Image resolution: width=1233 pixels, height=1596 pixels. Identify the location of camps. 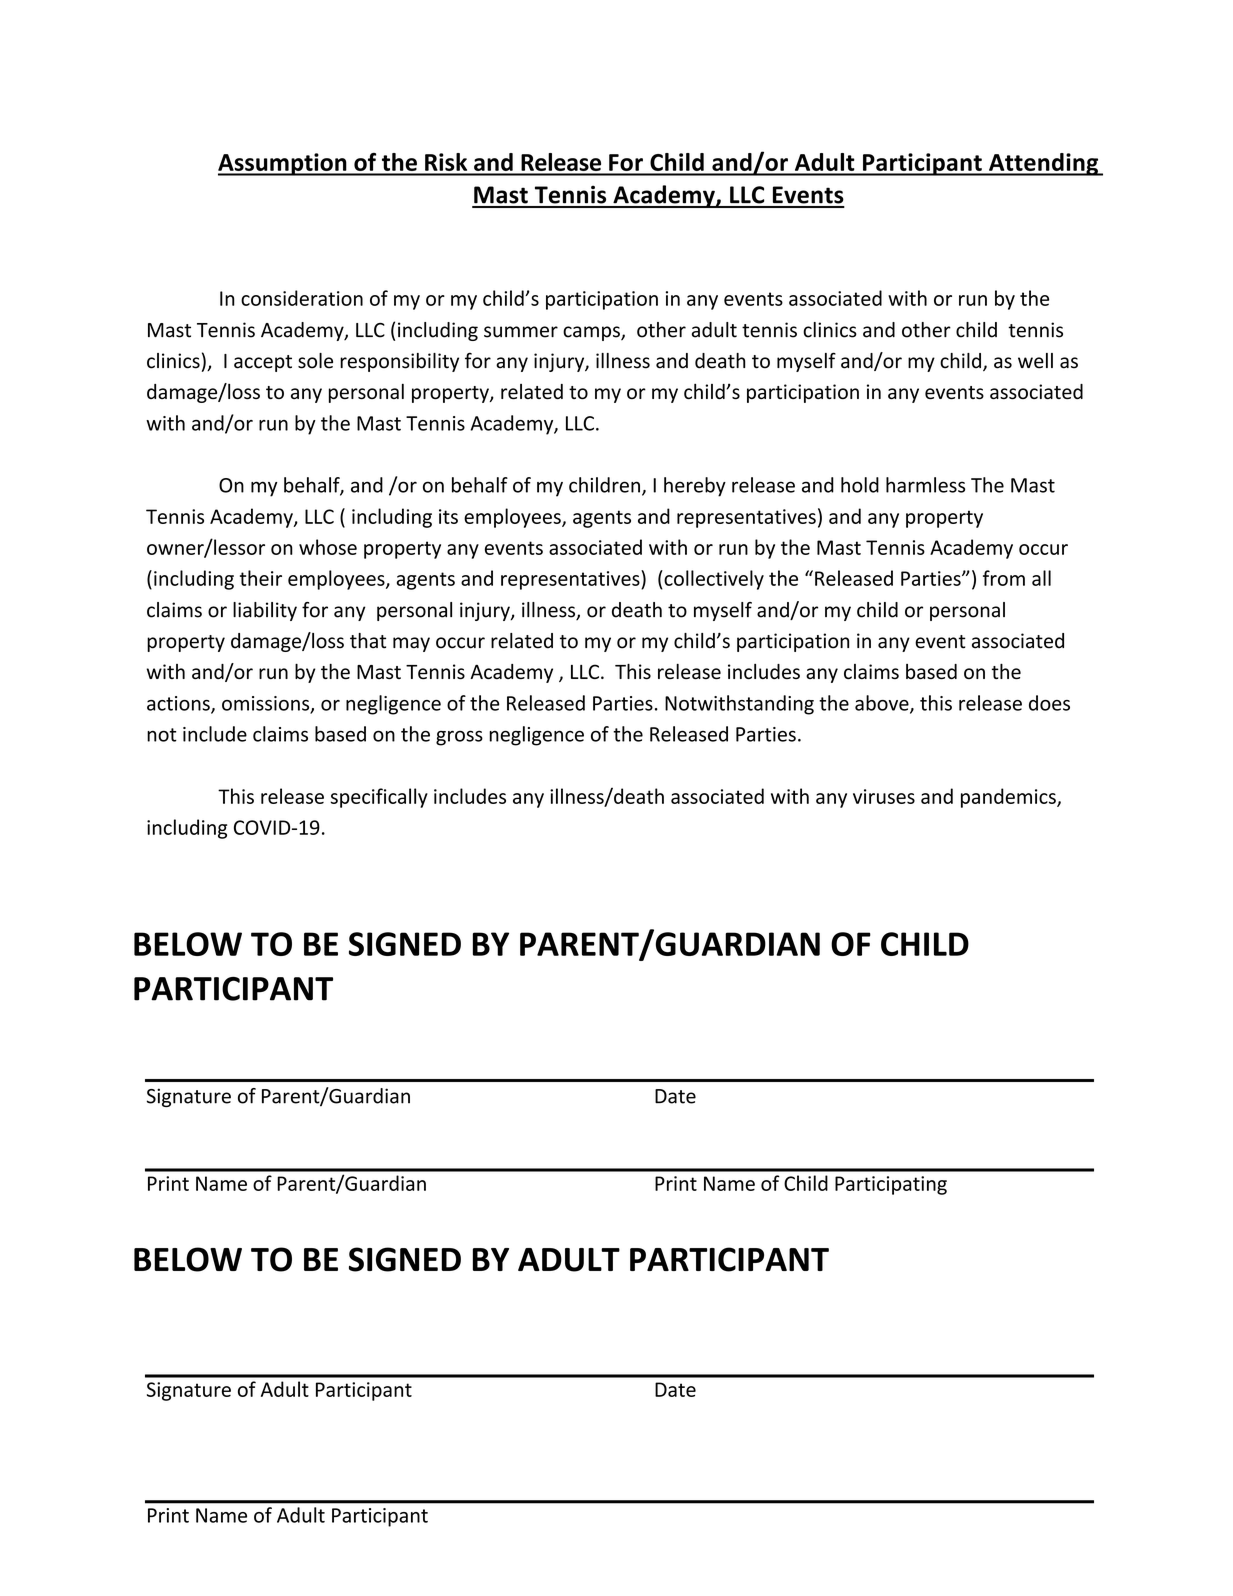
(592, 333).
